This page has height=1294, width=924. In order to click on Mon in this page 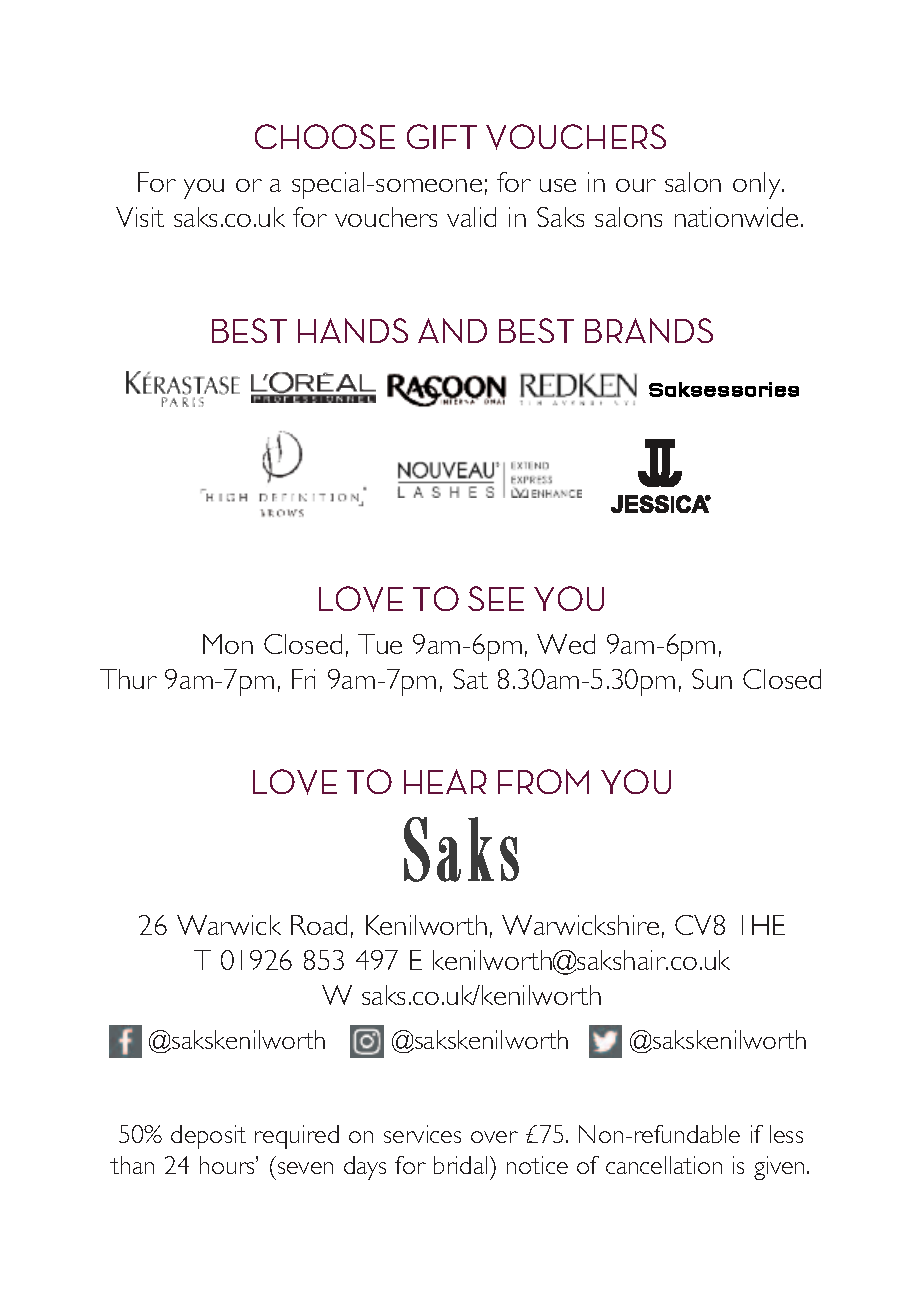, I will do `click(228, 644)`.
